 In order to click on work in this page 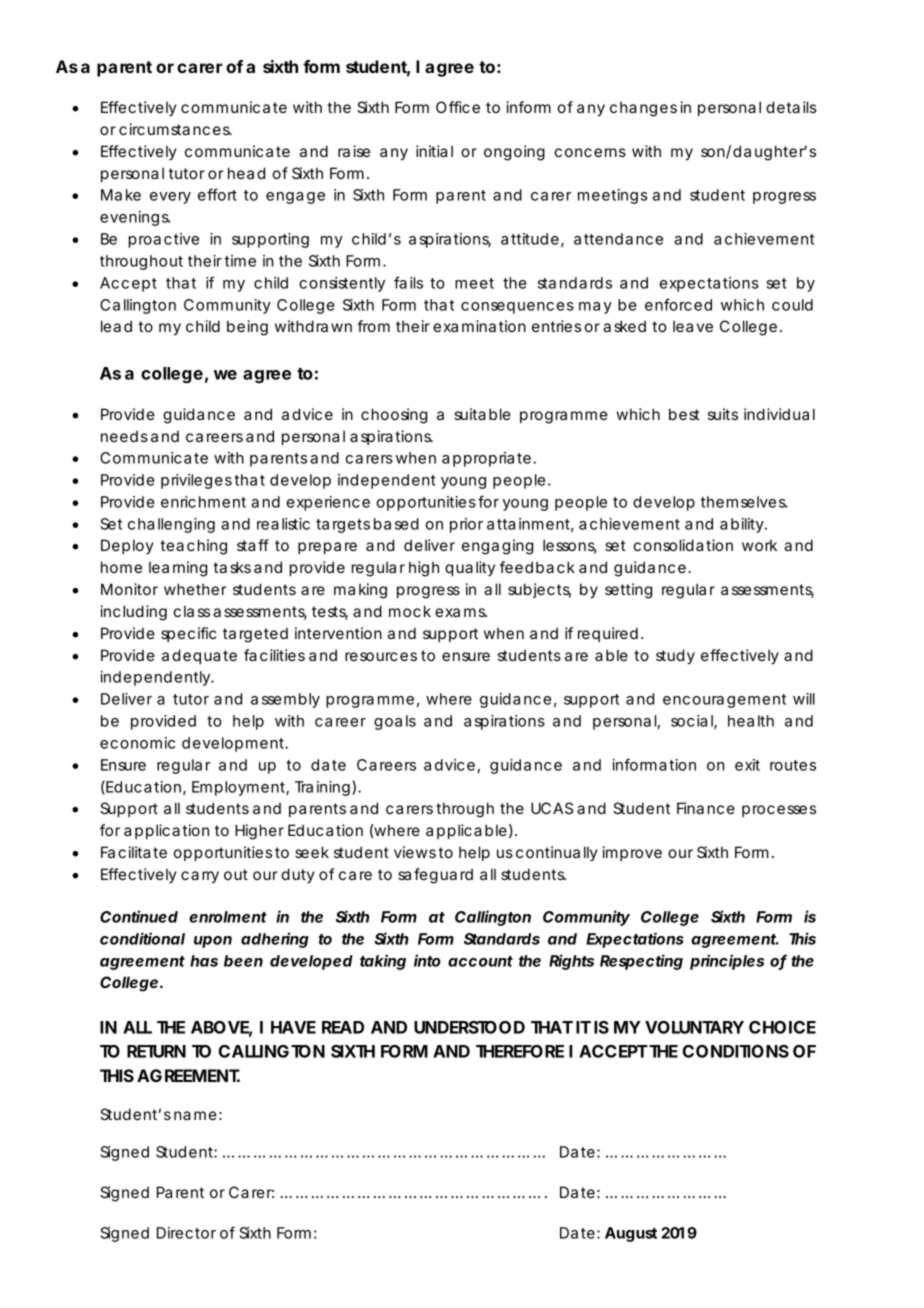, I will do `click(759, 545)`.
